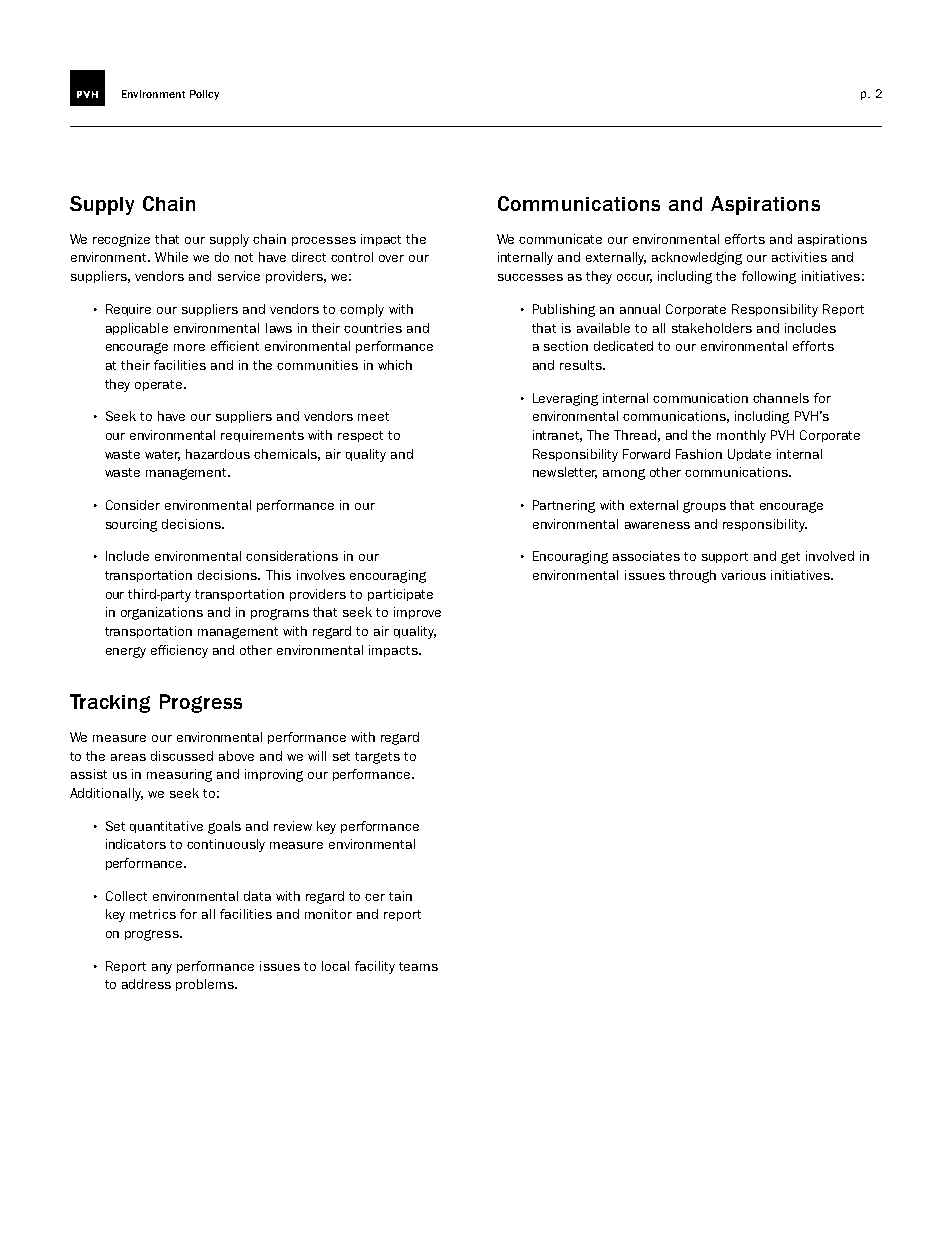 The width and height of the page is (952, 1233). What do you see at coordinates (162, 969) in the page?
I see `any` at bounding box center [162, 969].
